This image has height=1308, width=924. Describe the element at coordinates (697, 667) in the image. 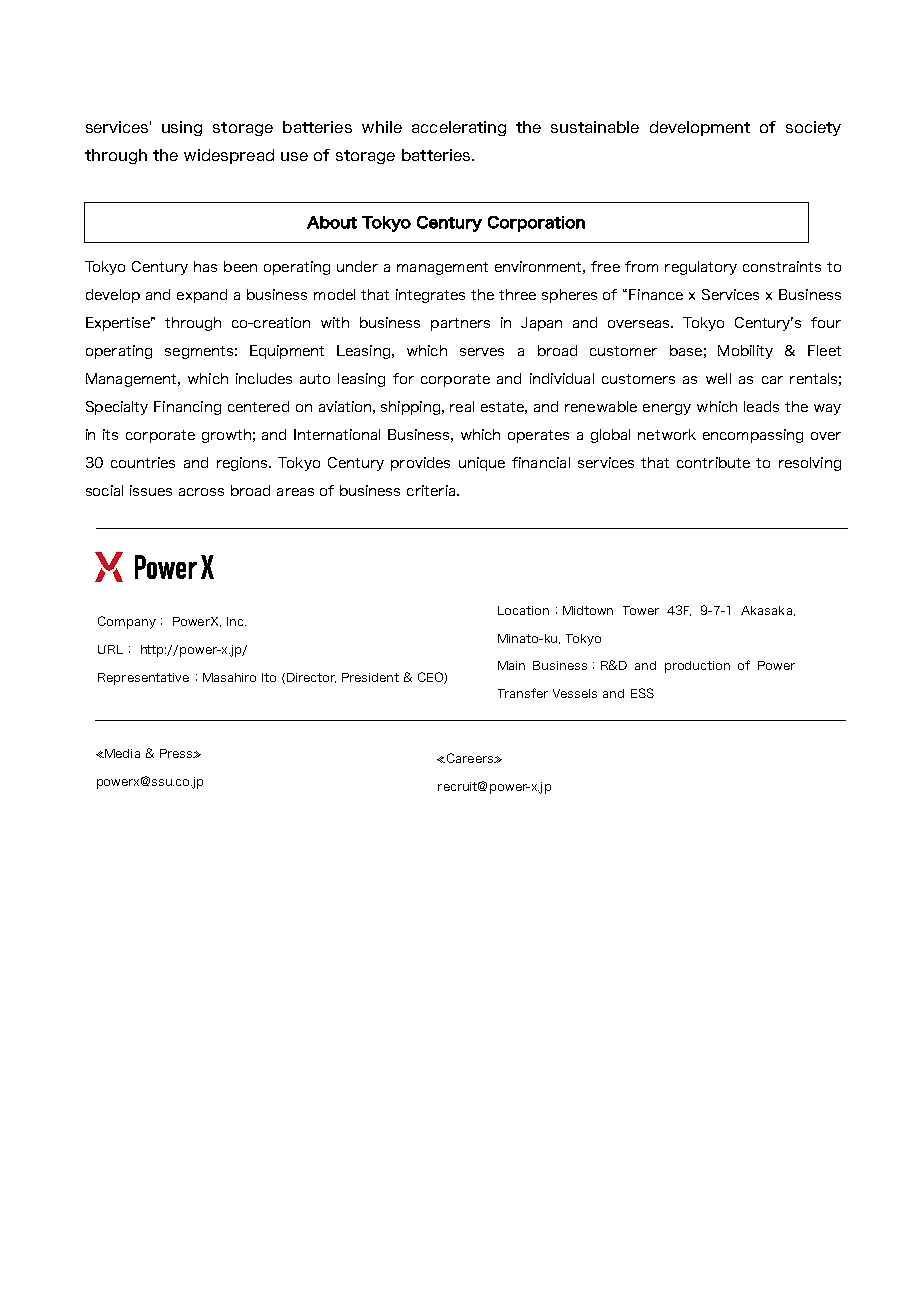

I see `production` at that location.
